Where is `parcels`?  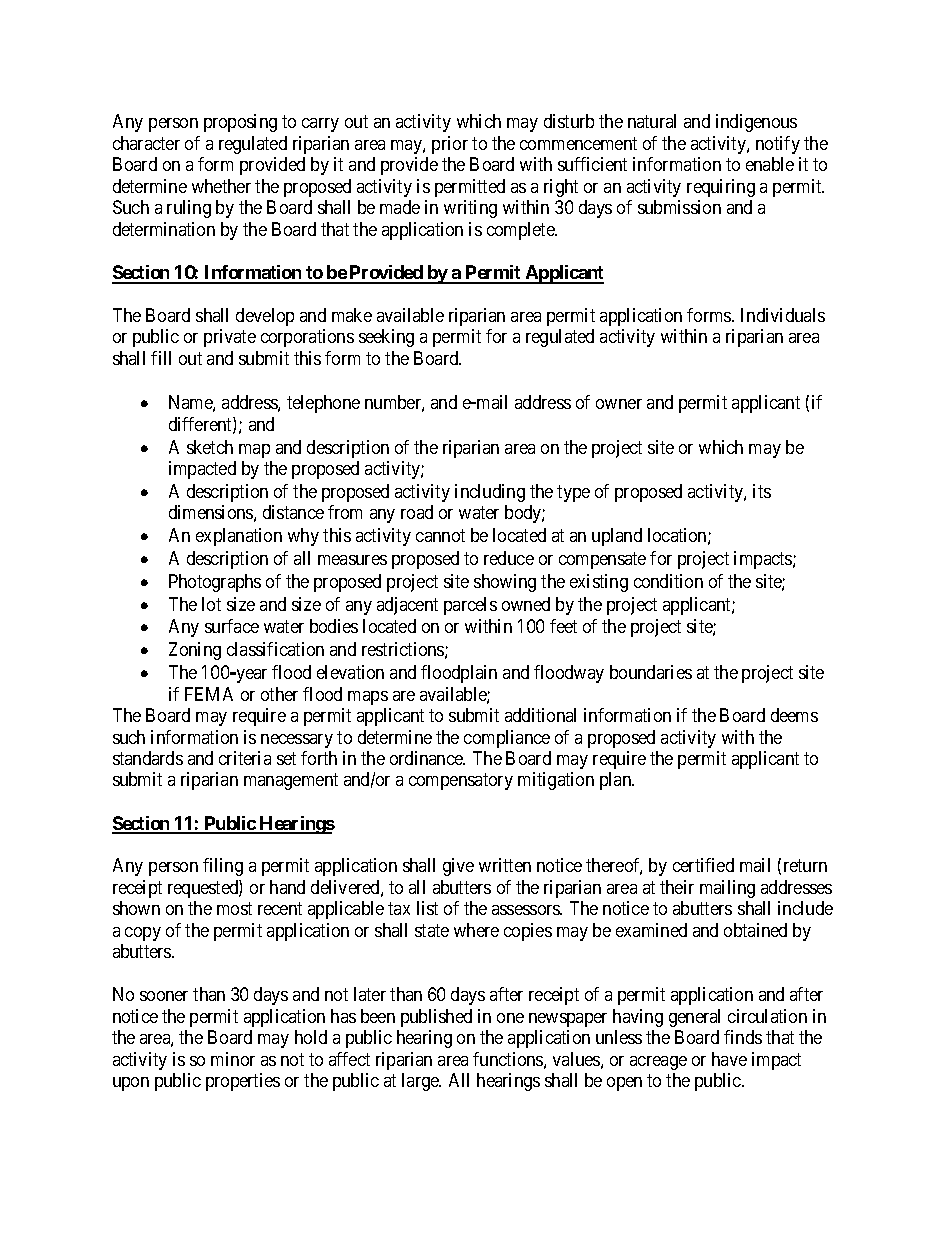 parcels is located at coordinates (470, 606).
